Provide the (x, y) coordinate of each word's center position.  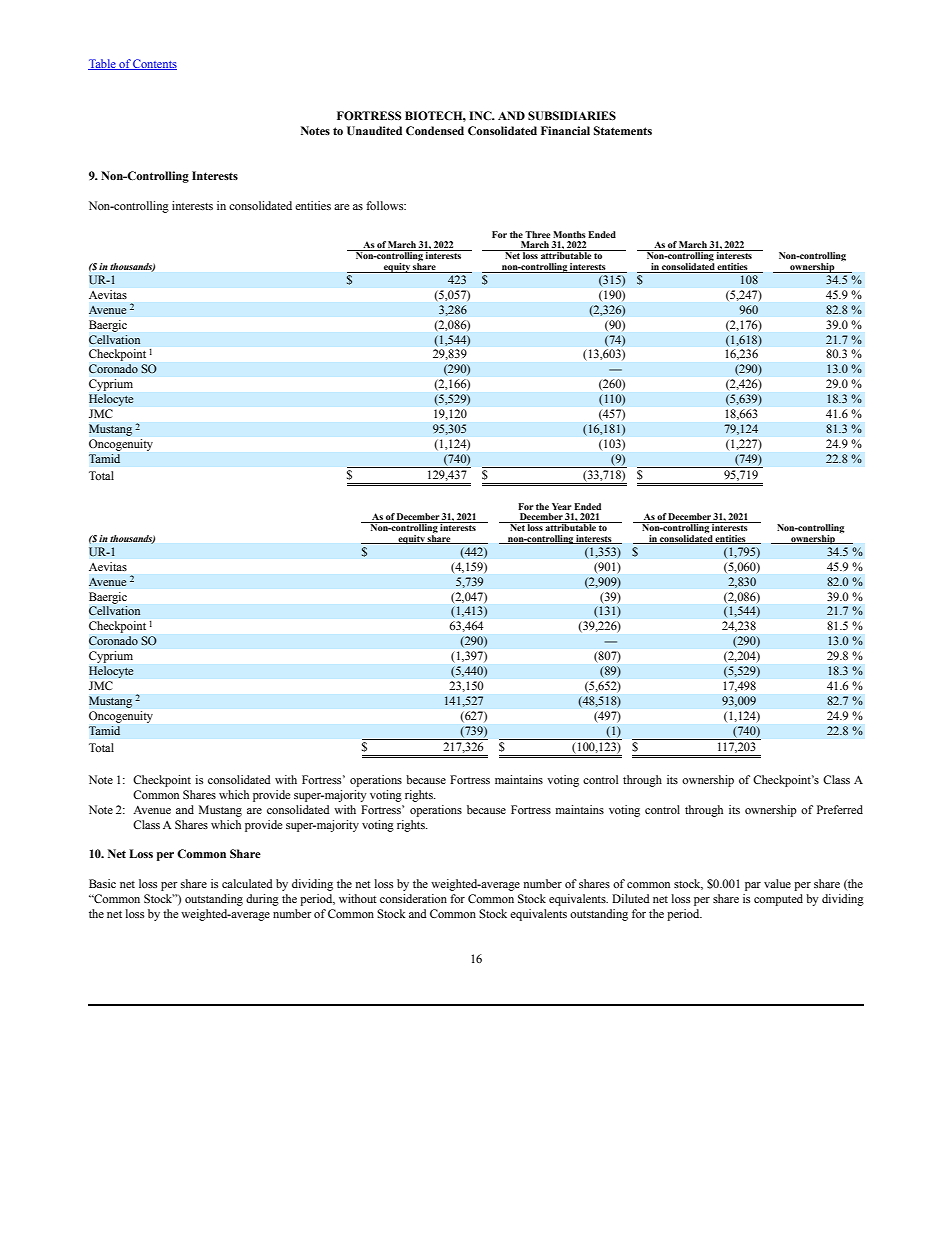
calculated (247, 883)
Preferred (840, 809)
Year (561, 506)
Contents (154, 64)
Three (537, 234)
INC (481, 115)
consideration (413, 898)
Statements (623, 130)
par (753, 886)
